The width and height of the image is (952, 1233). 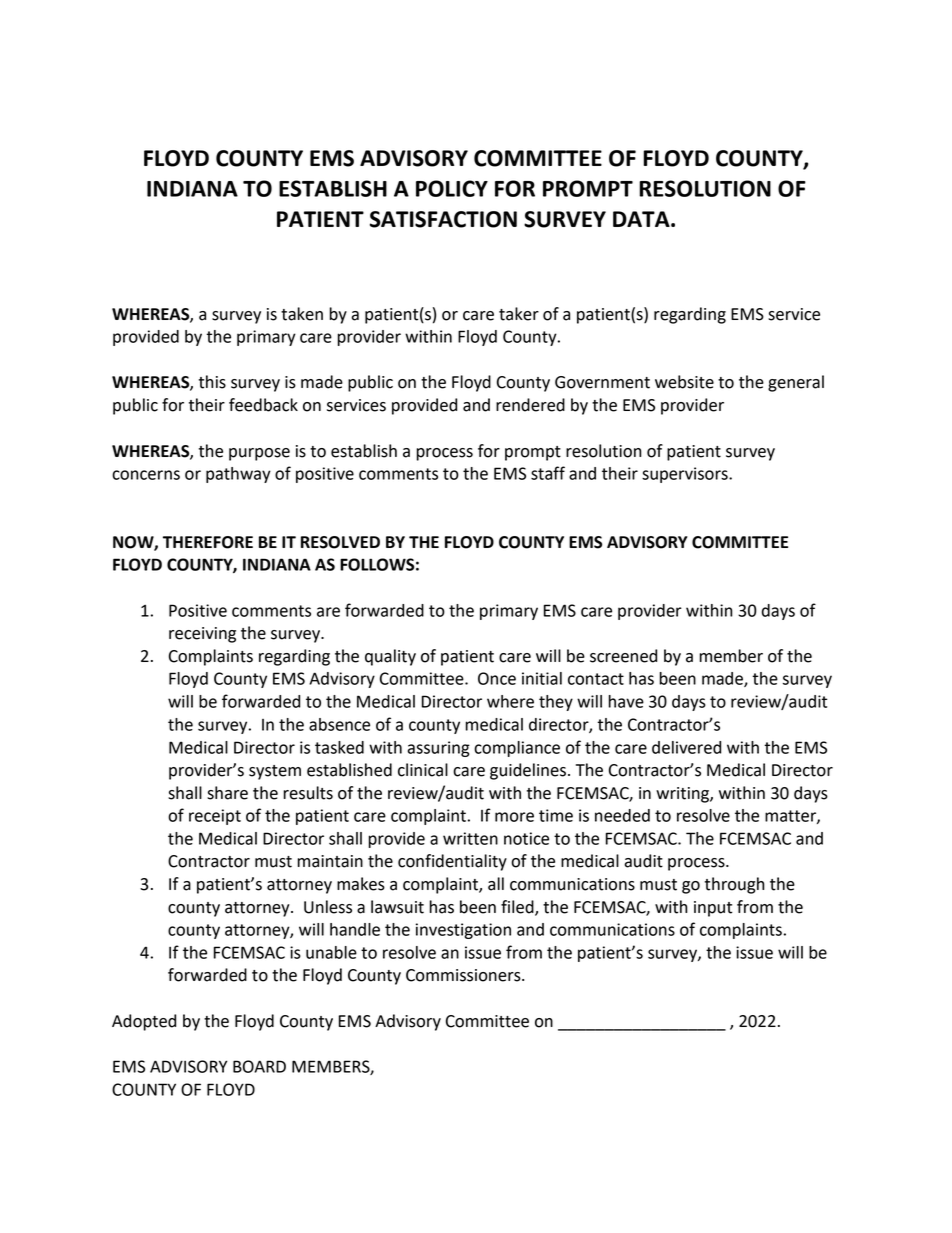 What do you see at coordinates (443, 219) in the image?
I see `SATISFACTION` at bounding box center [443, 219].
